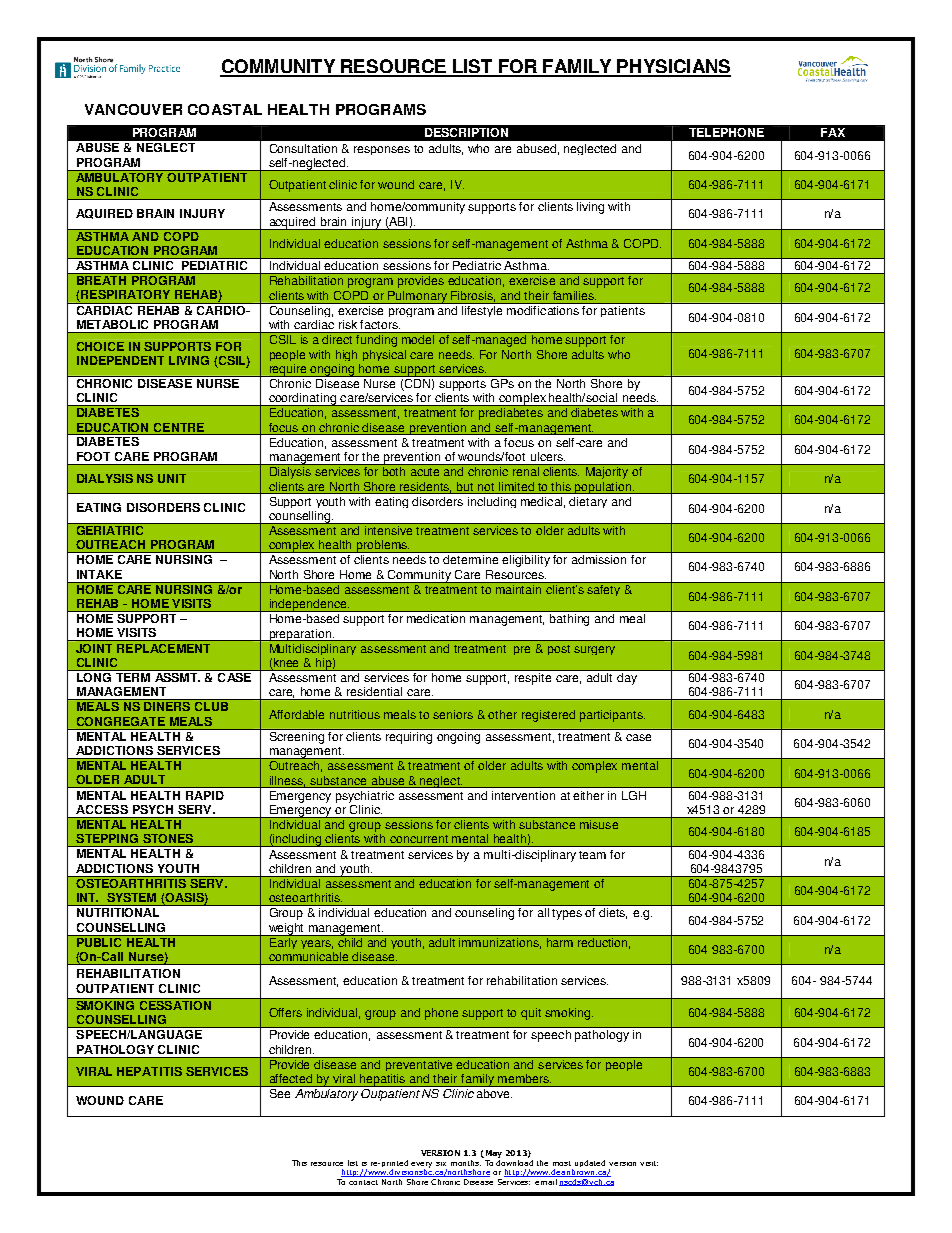 Image resolution: width=952 pixels, height=1233 pixels. I want to click on VANCOUVER, so click(133, 109).
